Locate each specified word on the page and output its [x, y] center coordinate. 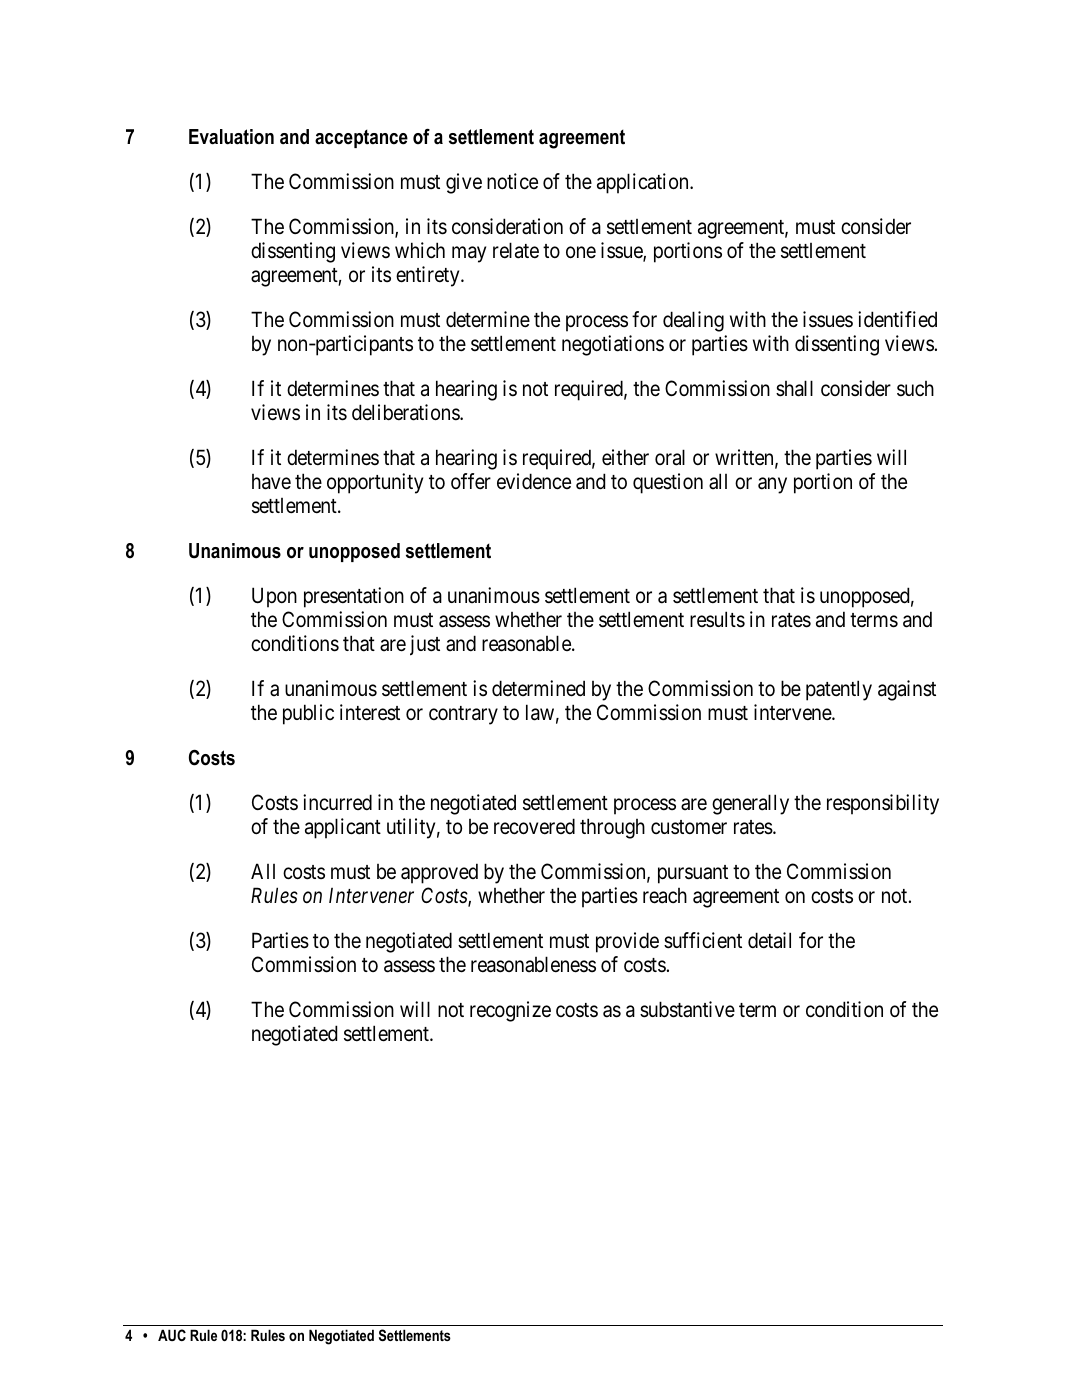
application [644, 183]
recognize [510, 1011]
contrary [463, 715]
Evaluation [231, 137]
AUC [172, 1335]
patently [839, 690]
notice [512, 181]
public [308, 714]
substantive [687, 1009]
